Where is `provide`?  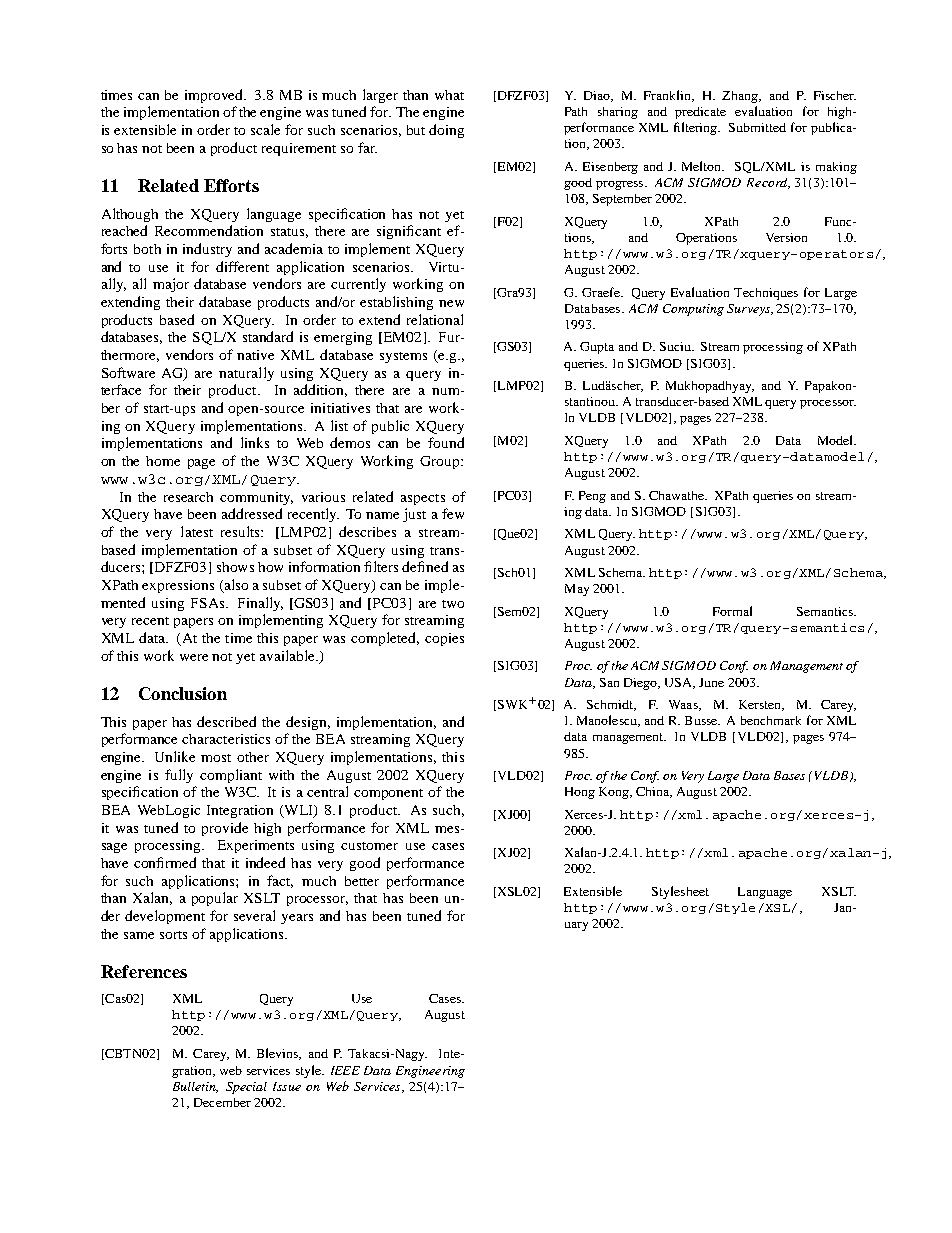
provide is located at coordinates (225, 829).
